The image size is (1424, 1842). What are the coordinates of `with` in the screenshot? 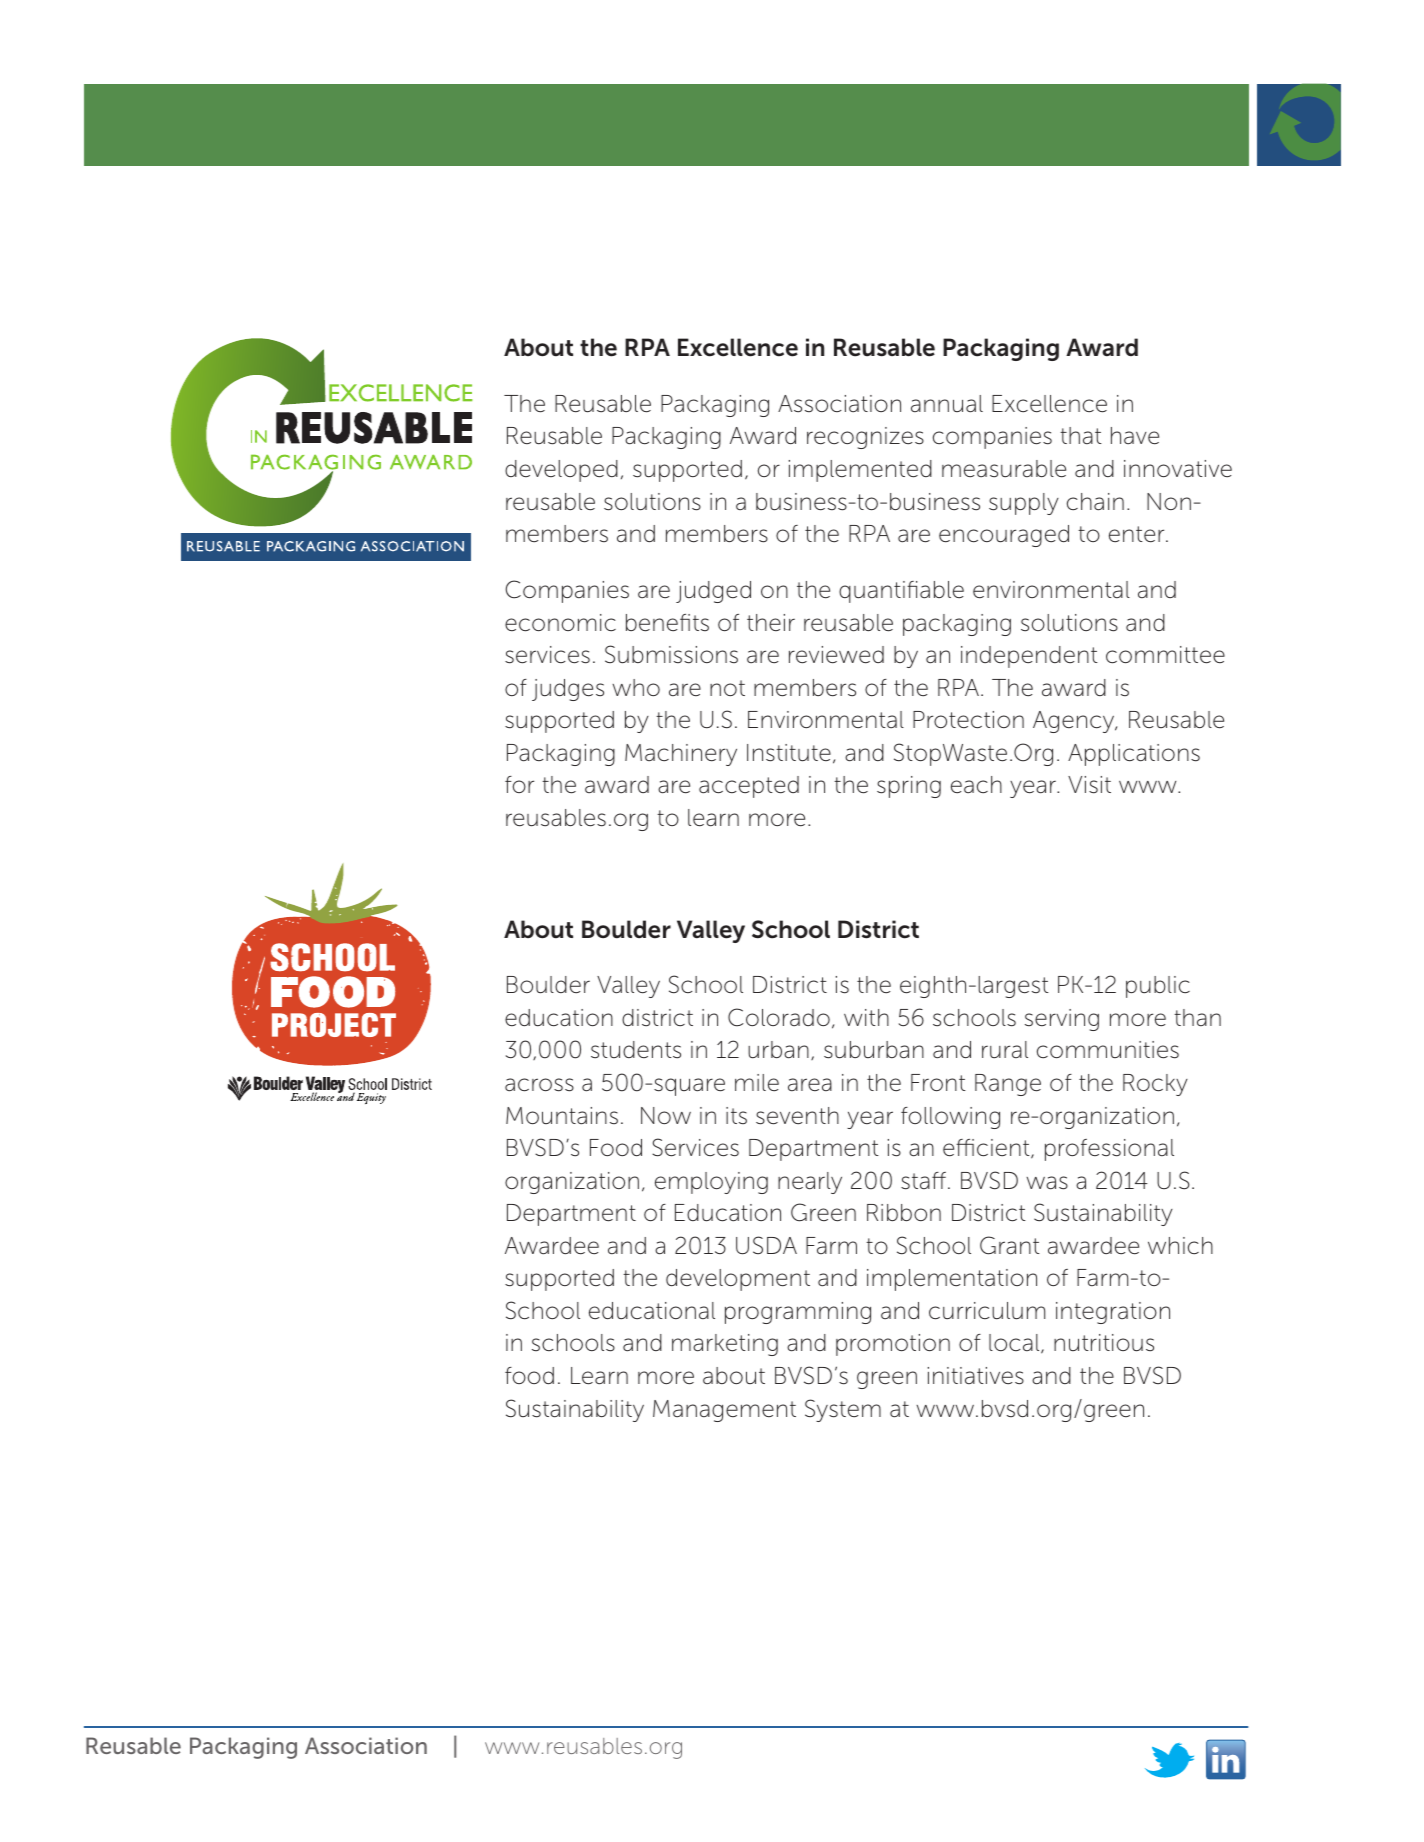 It's located at (866, 1017).
